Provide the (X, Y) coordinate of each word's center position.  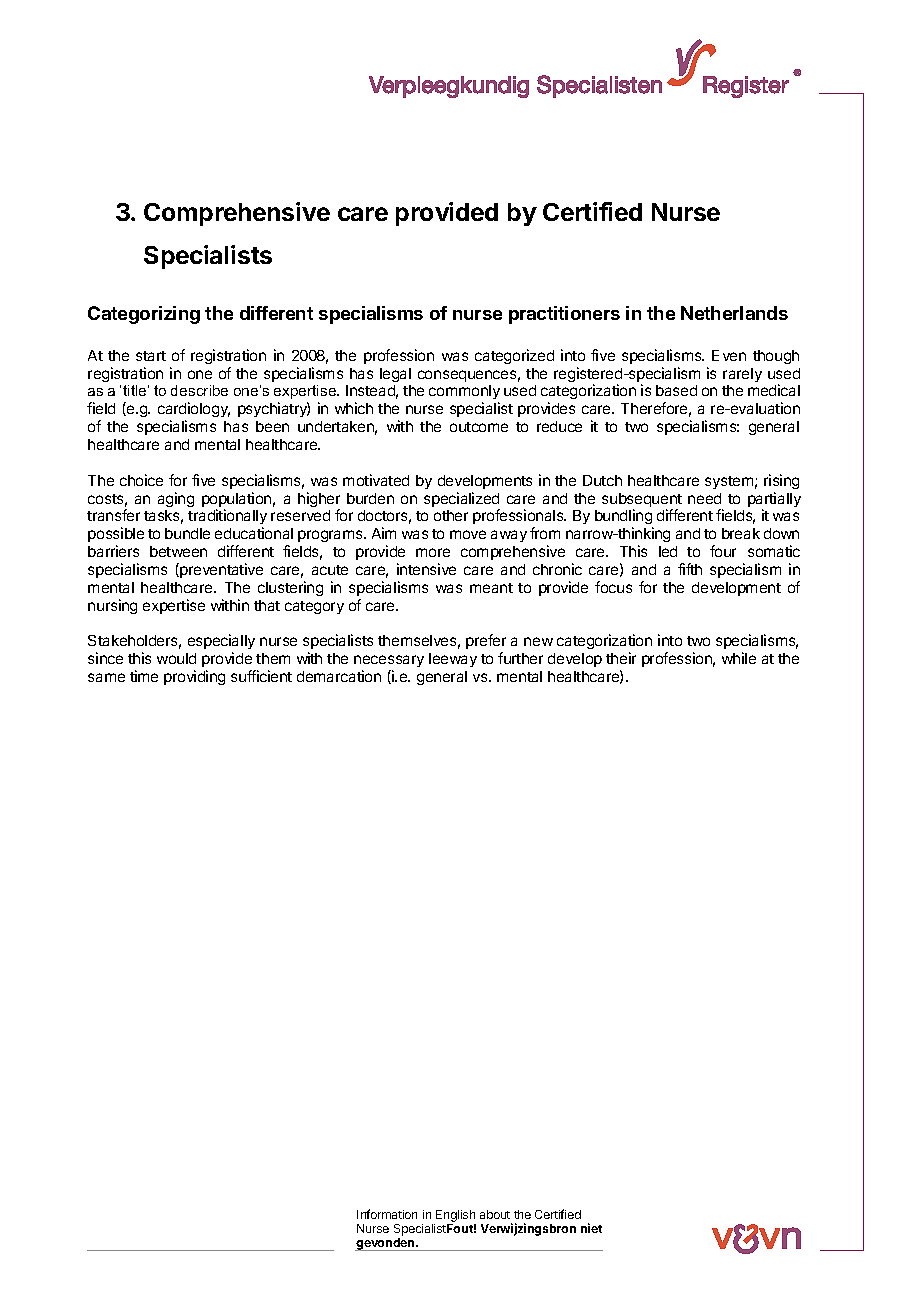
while (739, 658)
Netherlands (734, 313)
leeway (453, 660)
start (151, 356)
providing (194, 677)
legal (395, 375)
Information (387, 1214)
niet (591, 1228)
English (455, 1216)
